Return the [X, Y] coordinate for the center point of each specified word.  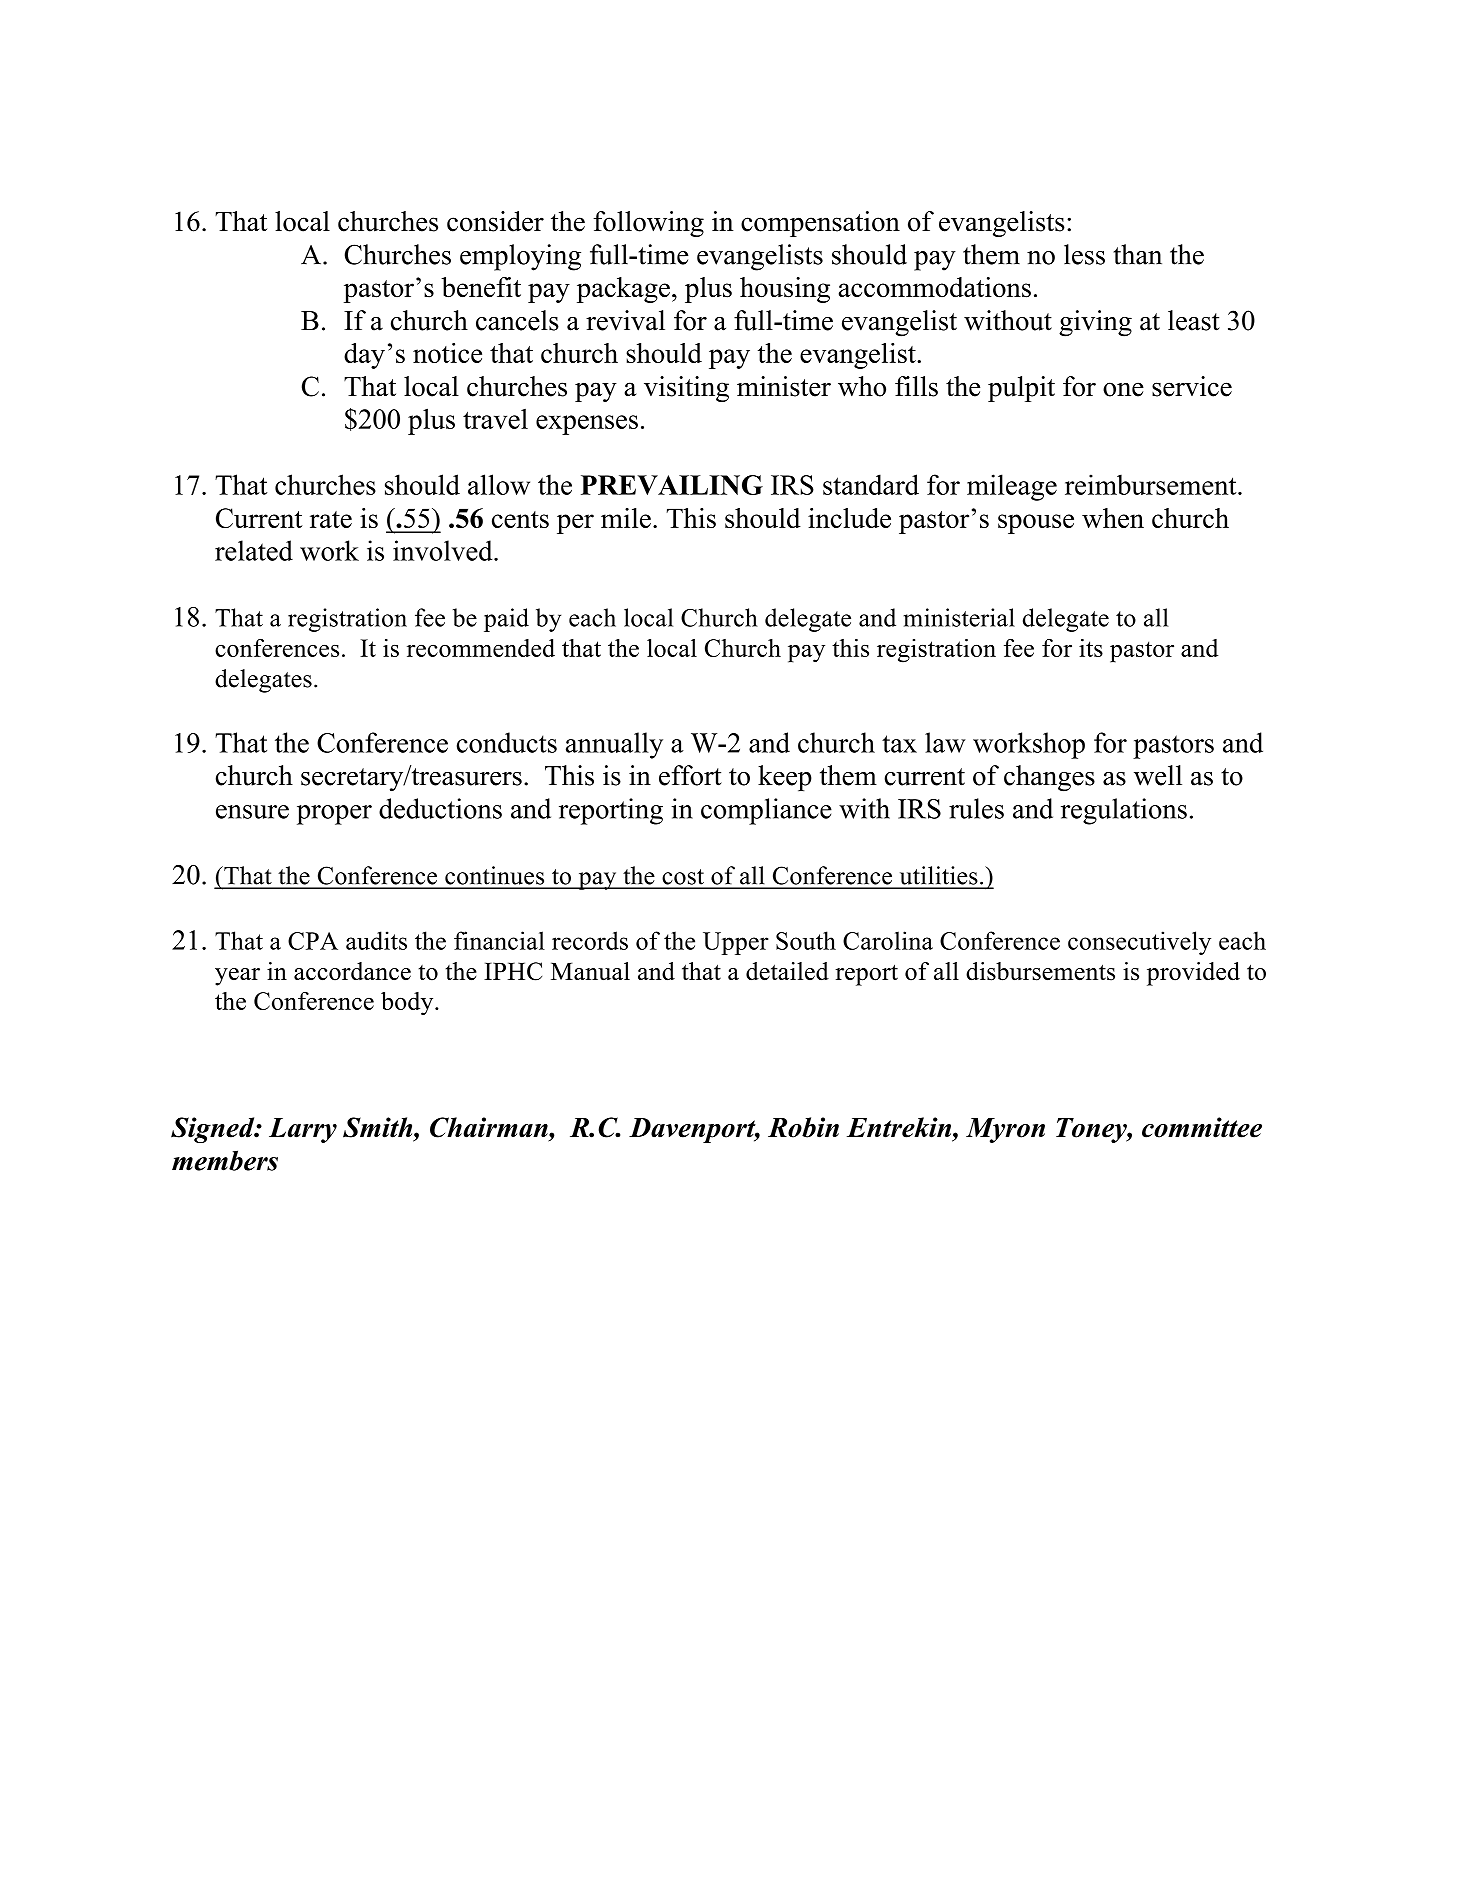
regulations [1124, 811]
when [1113, 518]
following [648, 224]
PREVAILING [672, 485]
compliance [766, 811]
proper [334, 815]
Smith [379, 1127]
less [1084, 254]
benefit [481, 287]
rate [331, 519]
